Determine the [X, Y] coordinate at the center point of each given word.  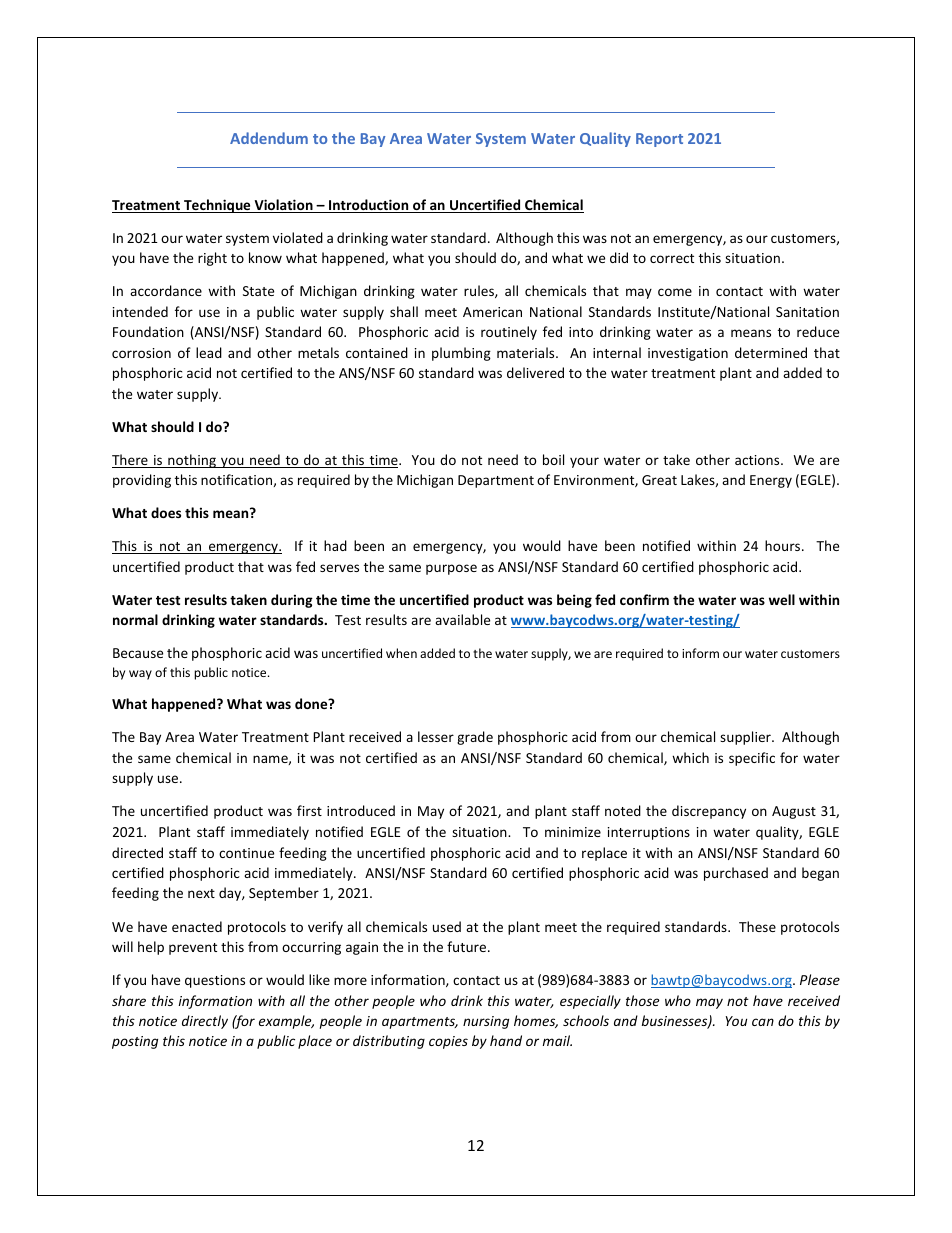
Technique [217, 206]
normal [135, 619]
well [782, 599]
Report [659, 140]
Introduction [369, 206]
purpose [451, 569]
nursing [486, 1022]
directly [205, 1022]
